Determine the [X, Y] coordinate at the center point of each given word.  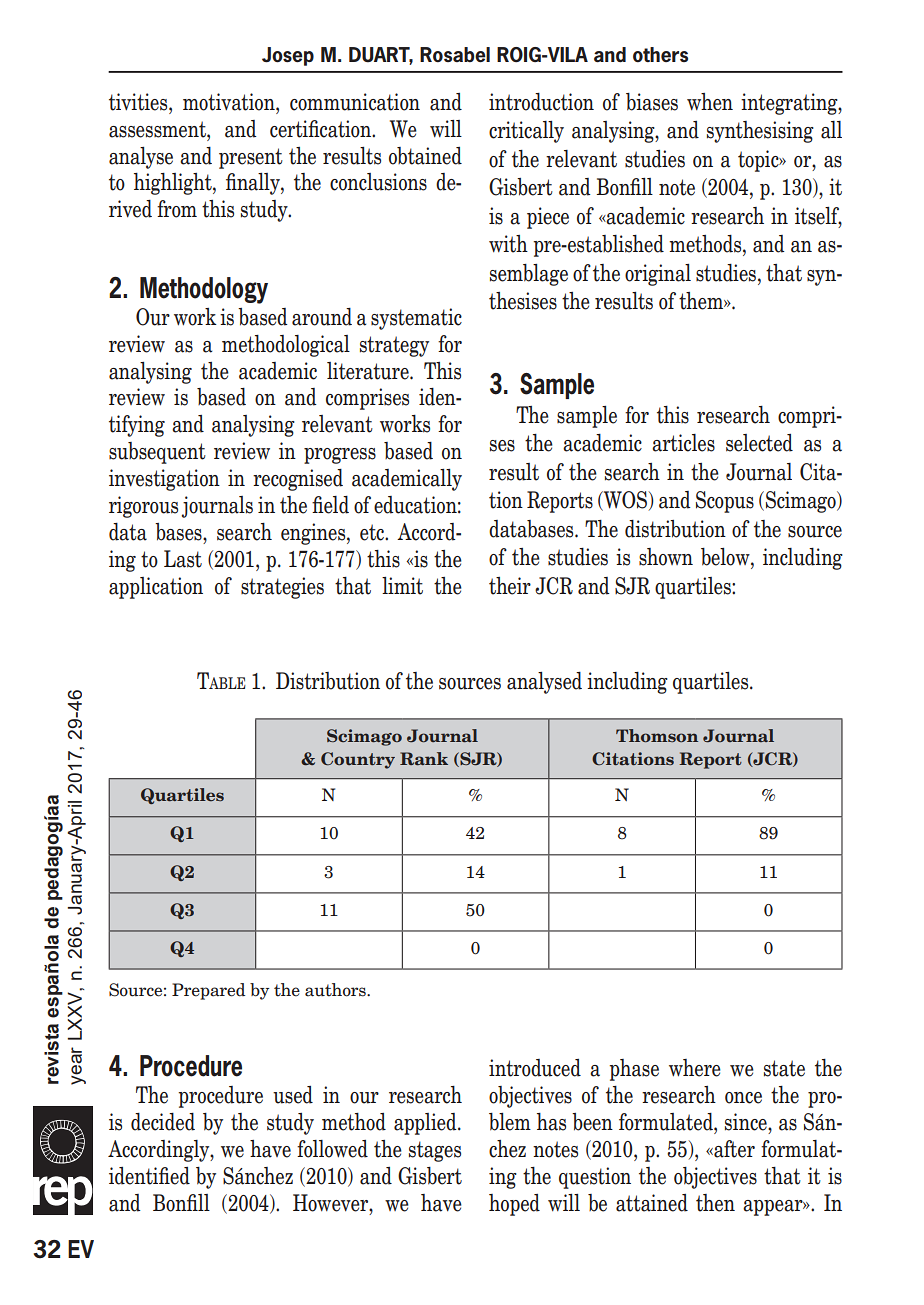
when [710, 102]
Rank [424, 758]
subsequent [157, 453]
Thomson [657, 735]
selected [759, 443]
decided [163, 1122]
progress [340, 456]
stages [435, 1151]
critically [526, 132]
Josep [288, 56]
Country [358, 760]
